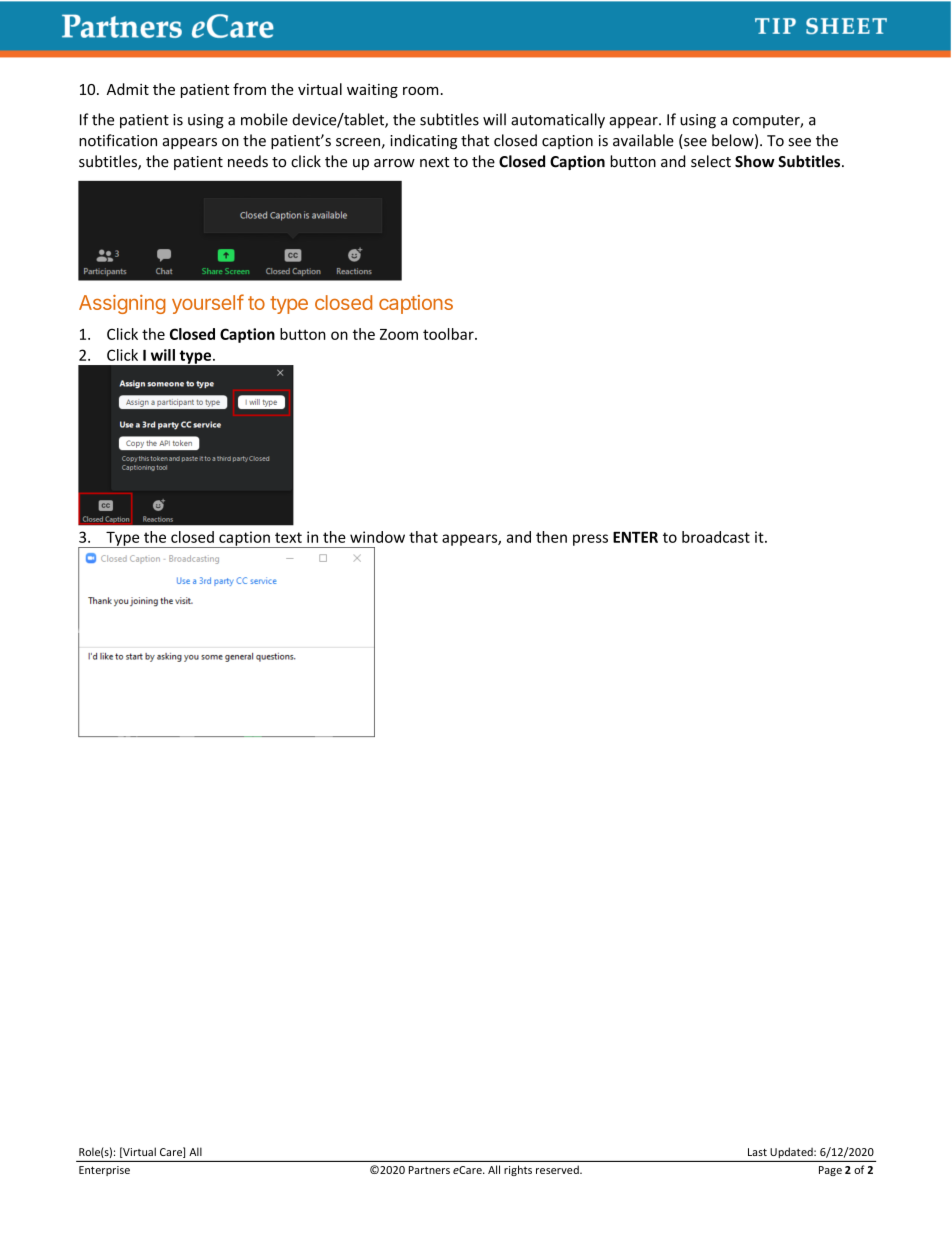 The image size is (952, 1233). I want to click on Partners, so click(429, 1170).
